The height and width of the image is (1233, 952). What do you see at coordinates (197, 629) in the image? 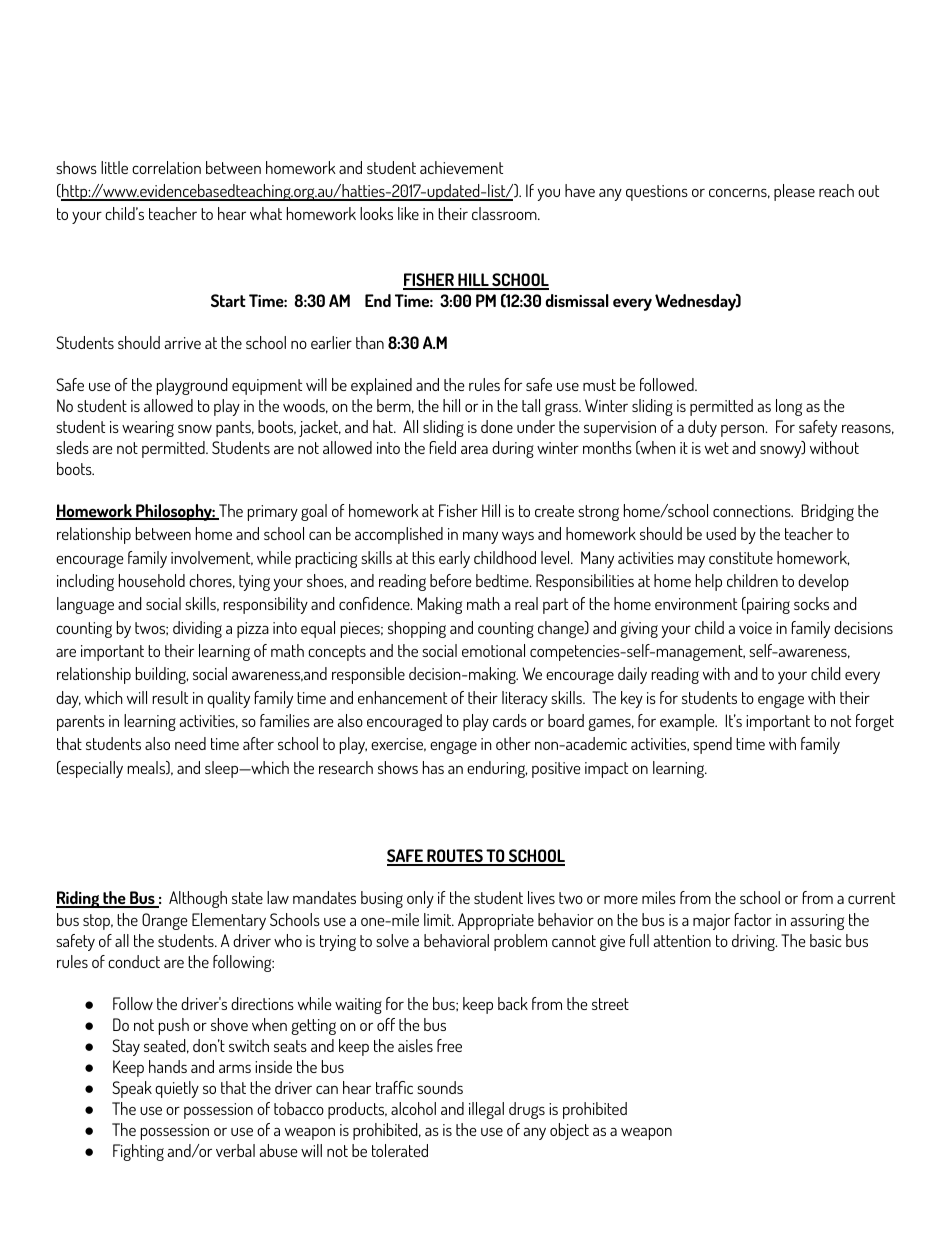
I see `dividing` at bounding box center [197, 629].
